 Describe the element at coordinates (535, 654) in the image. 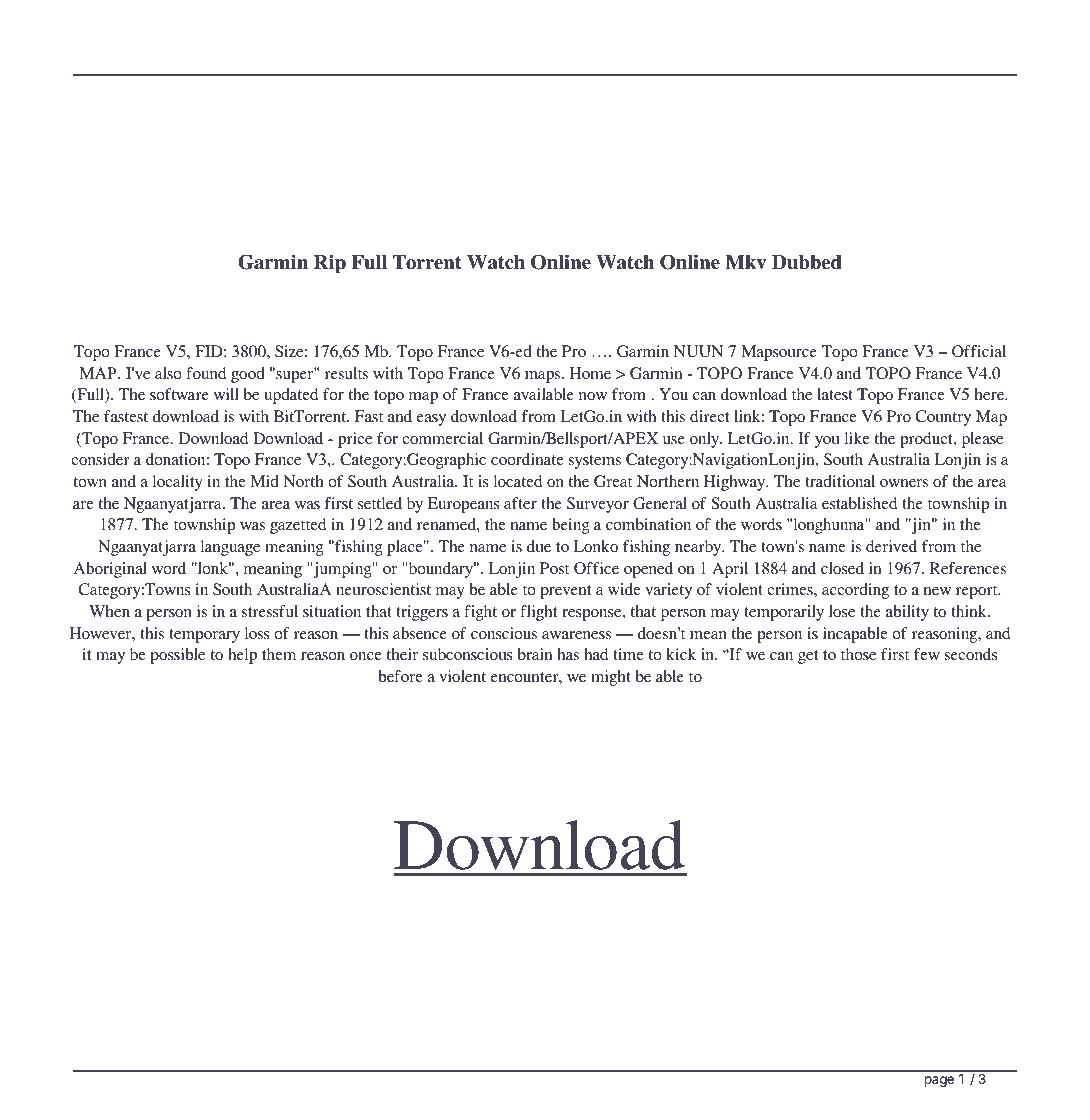

I see `brain` at that location.
